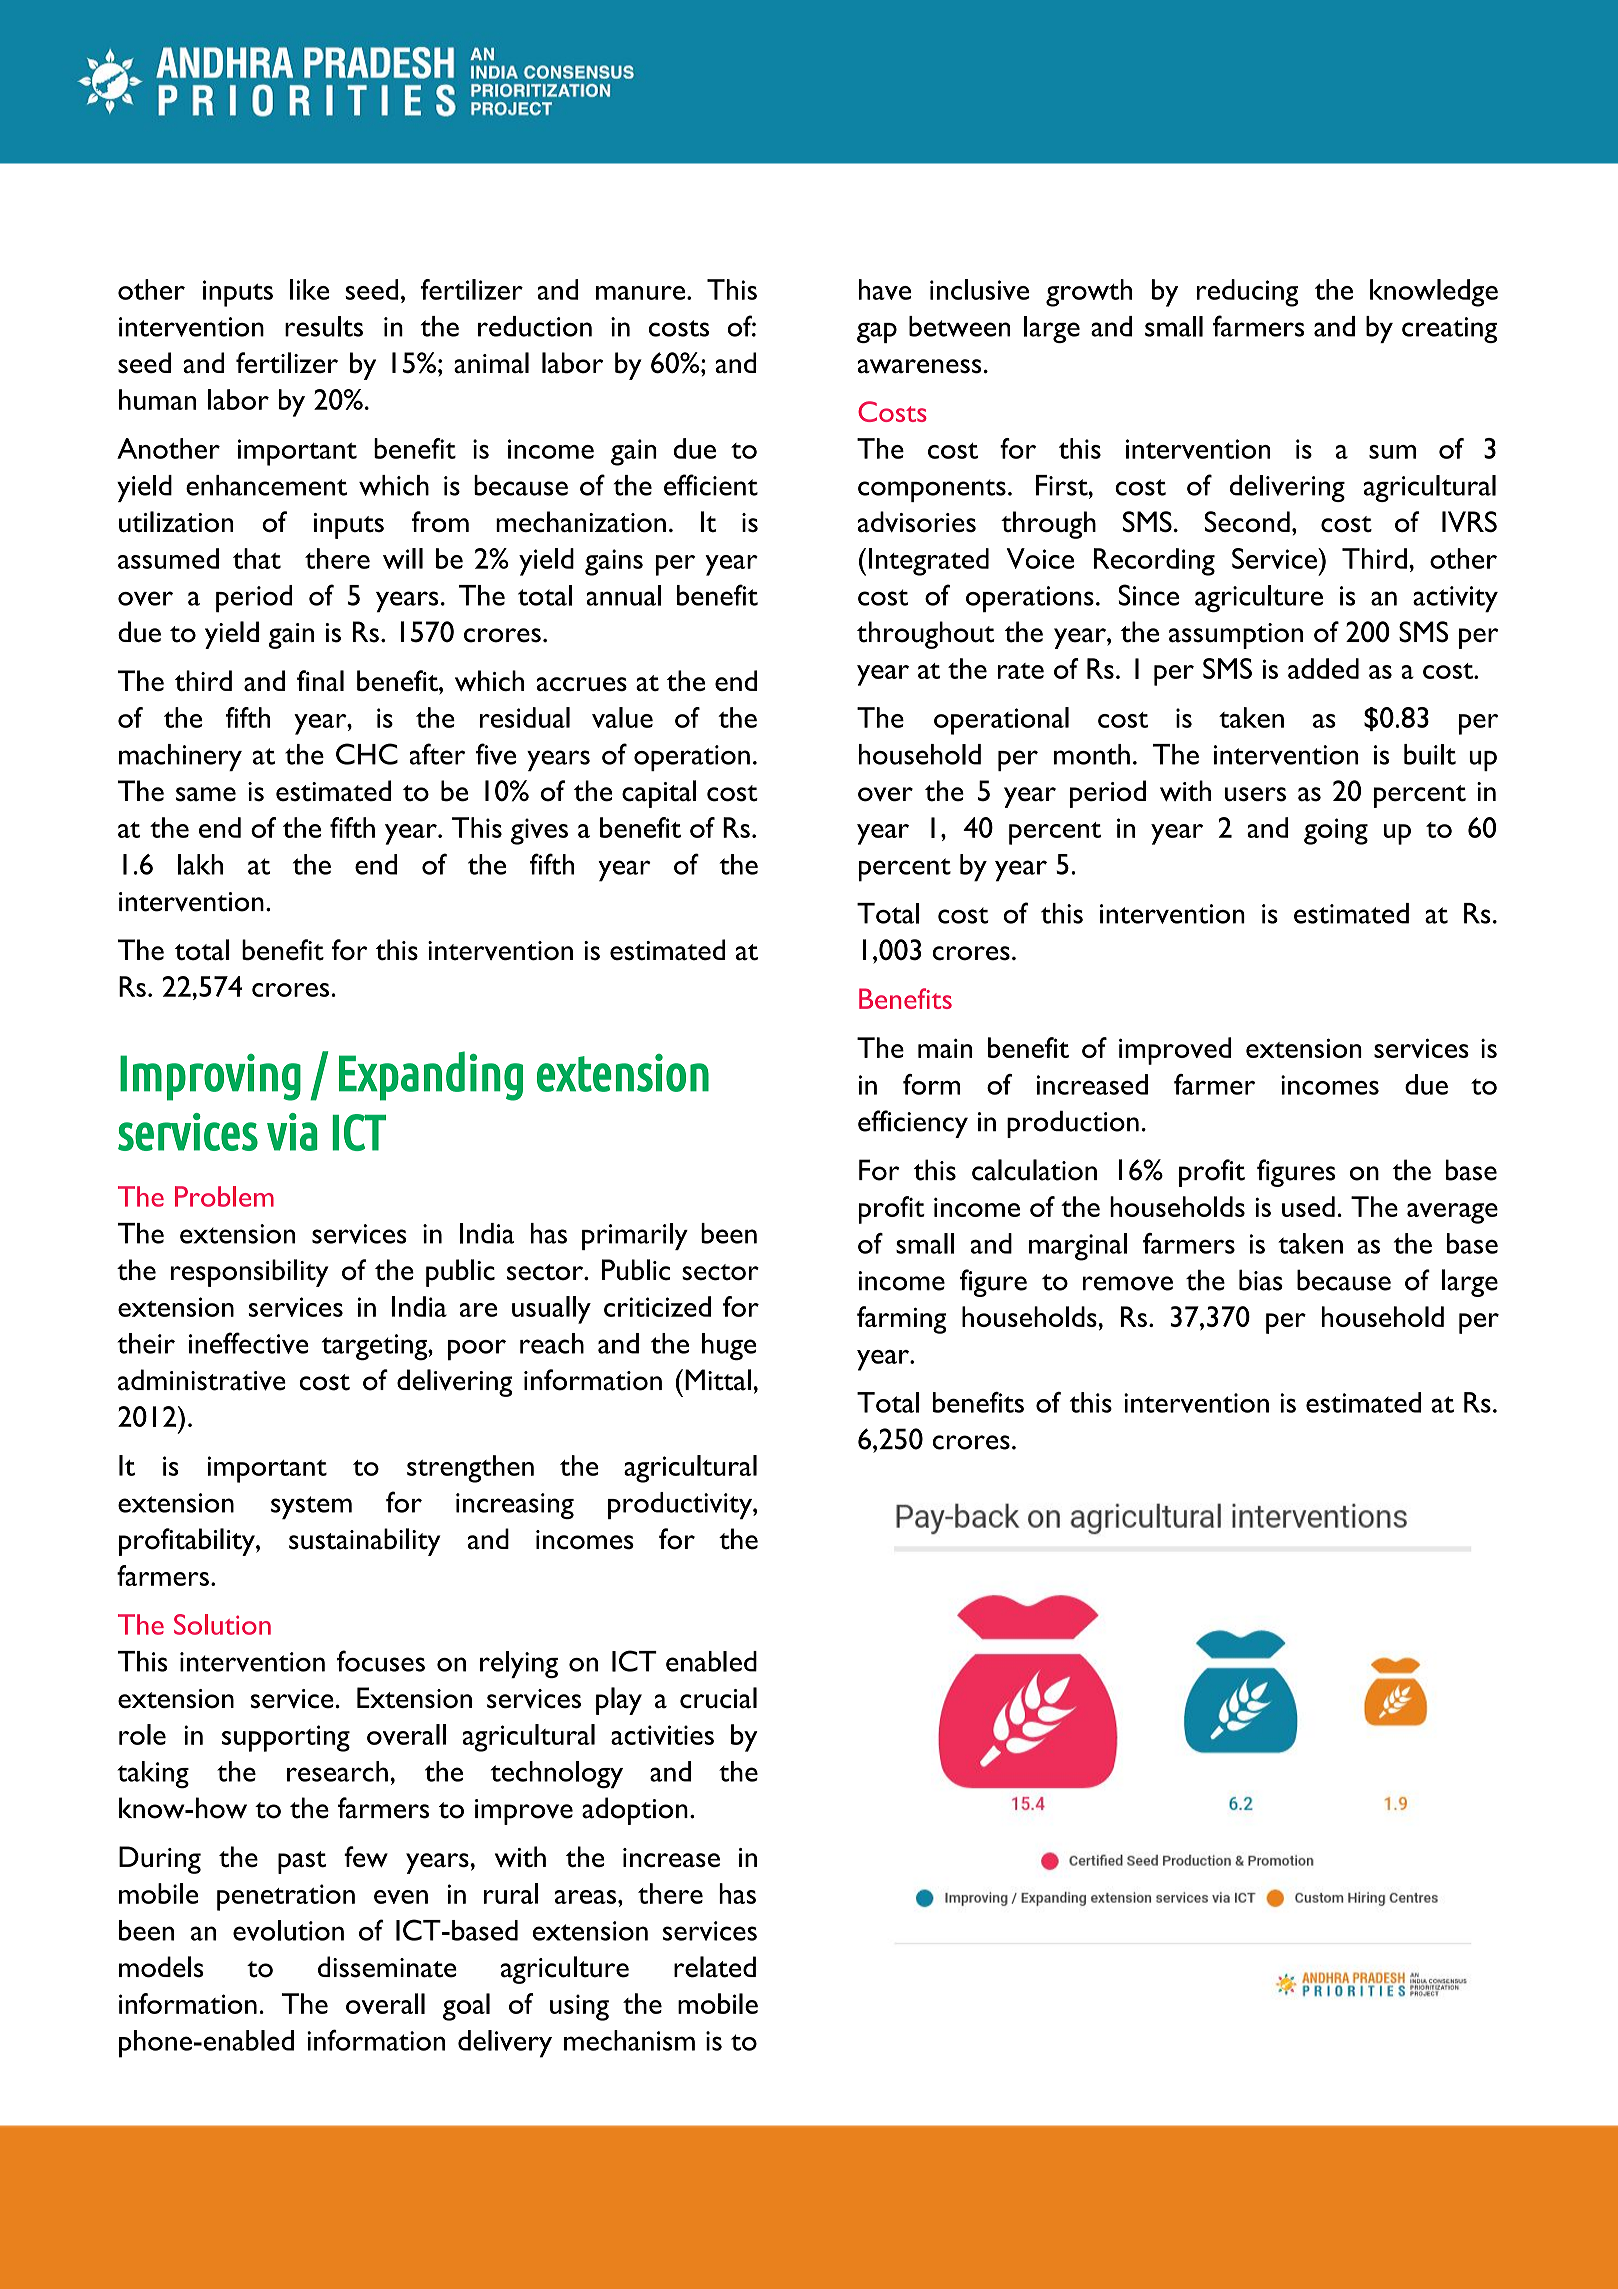  I want to click on lakh, so click(200, 864).
